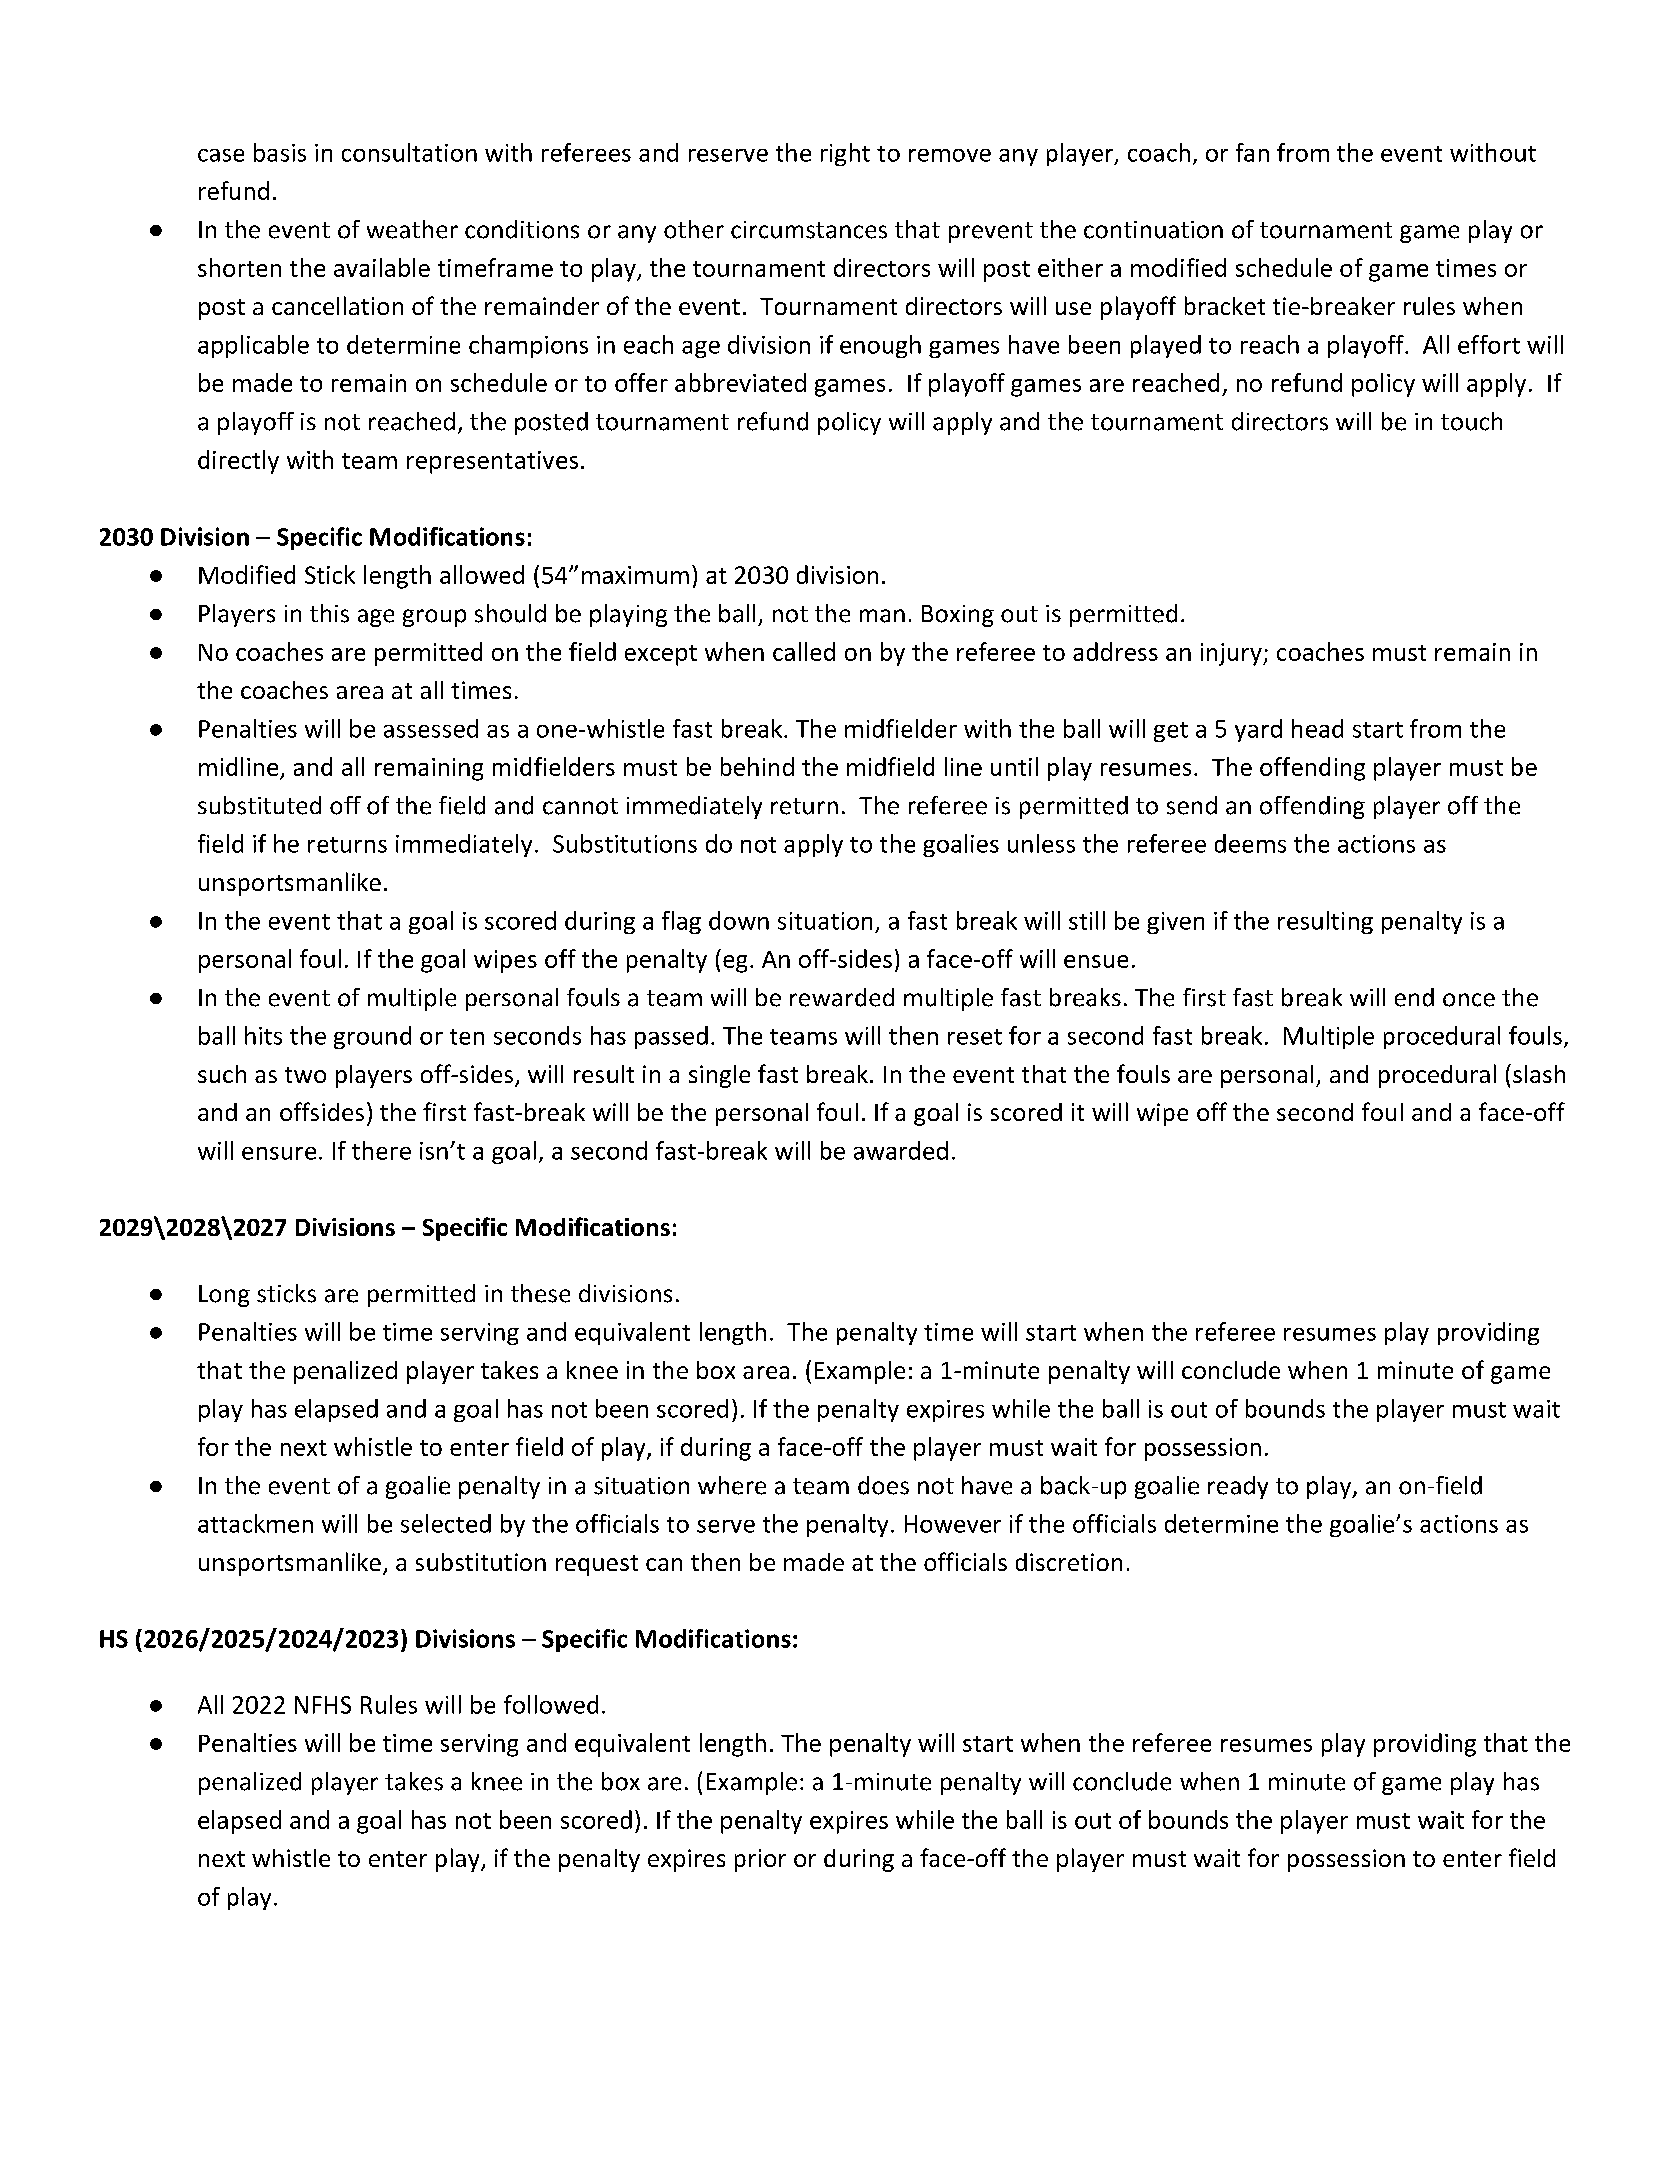  What do you see at coordinates (1252, 152) in the screenshot?
I see `fan` at bounding box center [1252, 152].
